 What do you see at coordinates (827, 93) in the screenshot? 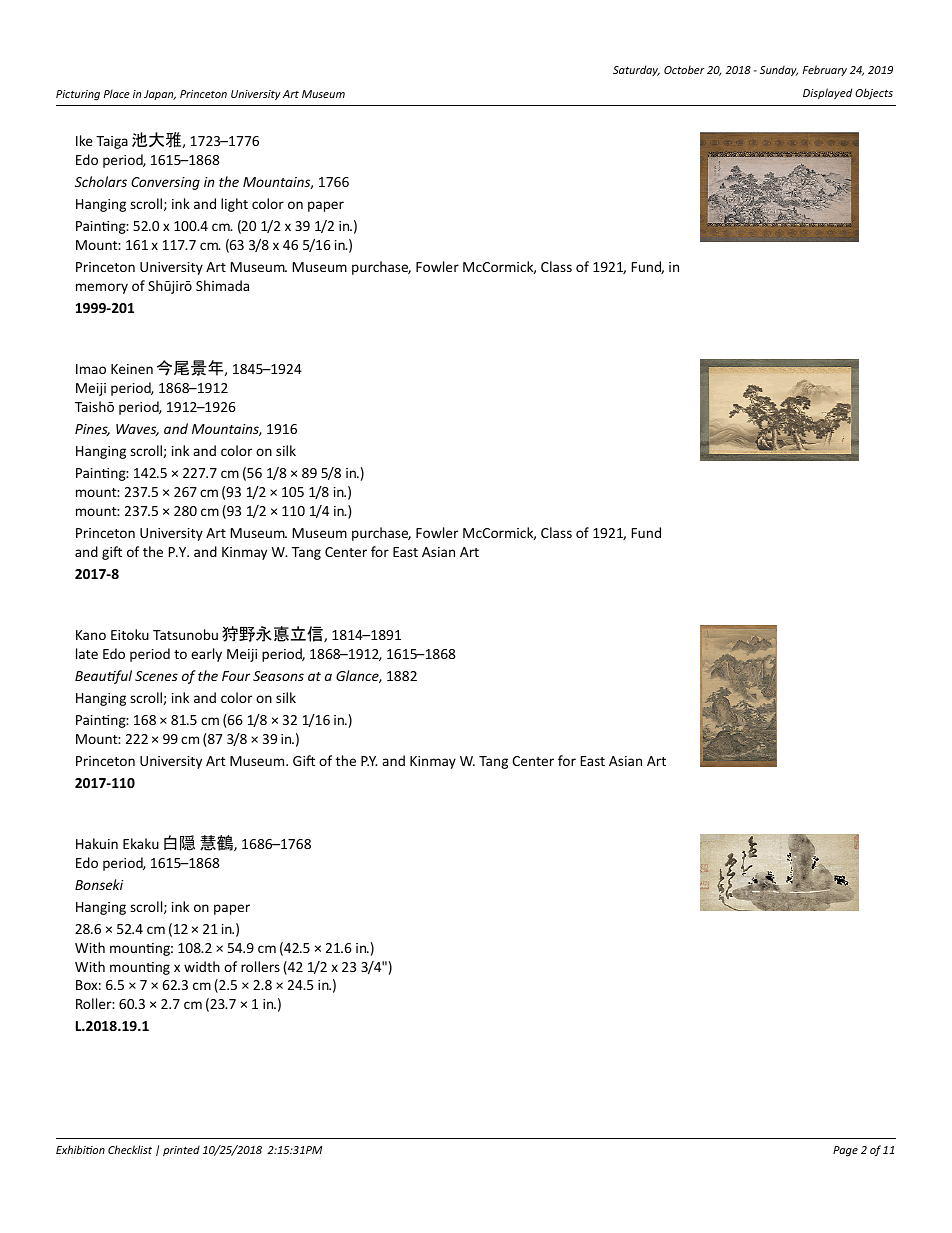
I see `Displayed` at bounding box center [827, 93].
